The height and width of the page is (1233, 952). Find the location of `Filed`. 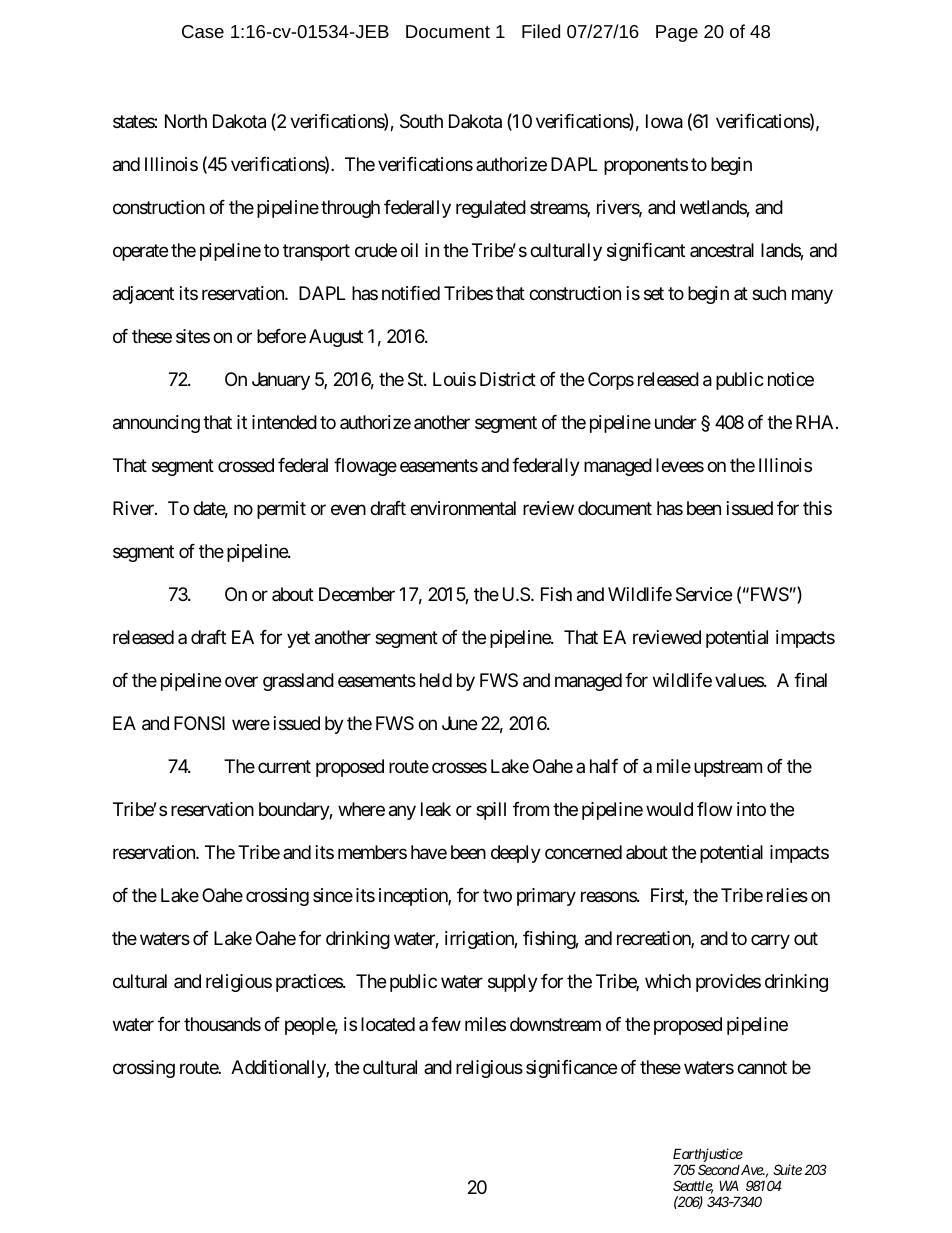

Filed is located at coordinates (541, 31).
